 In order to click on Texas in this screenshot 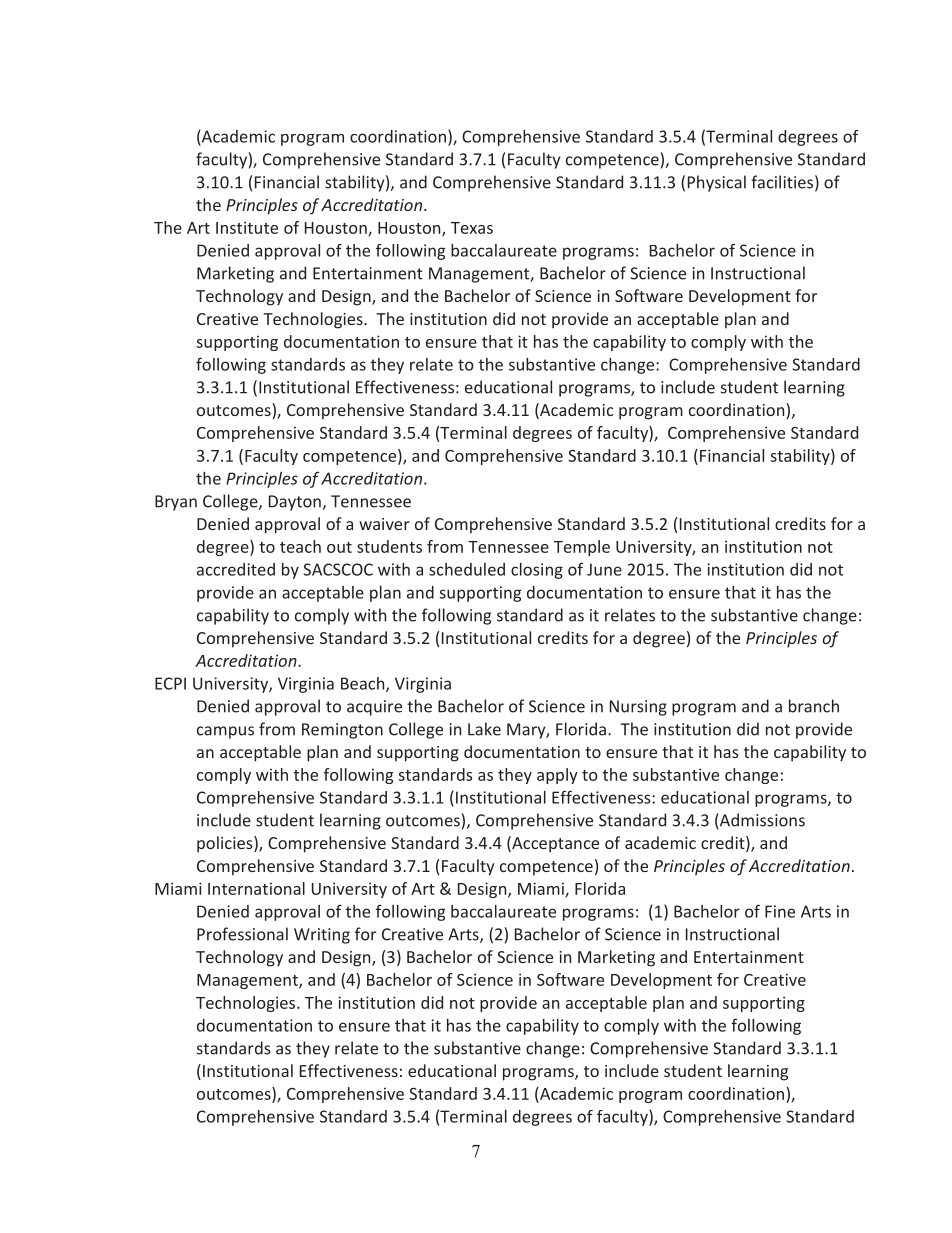, I will do `click(472, 228)`.
